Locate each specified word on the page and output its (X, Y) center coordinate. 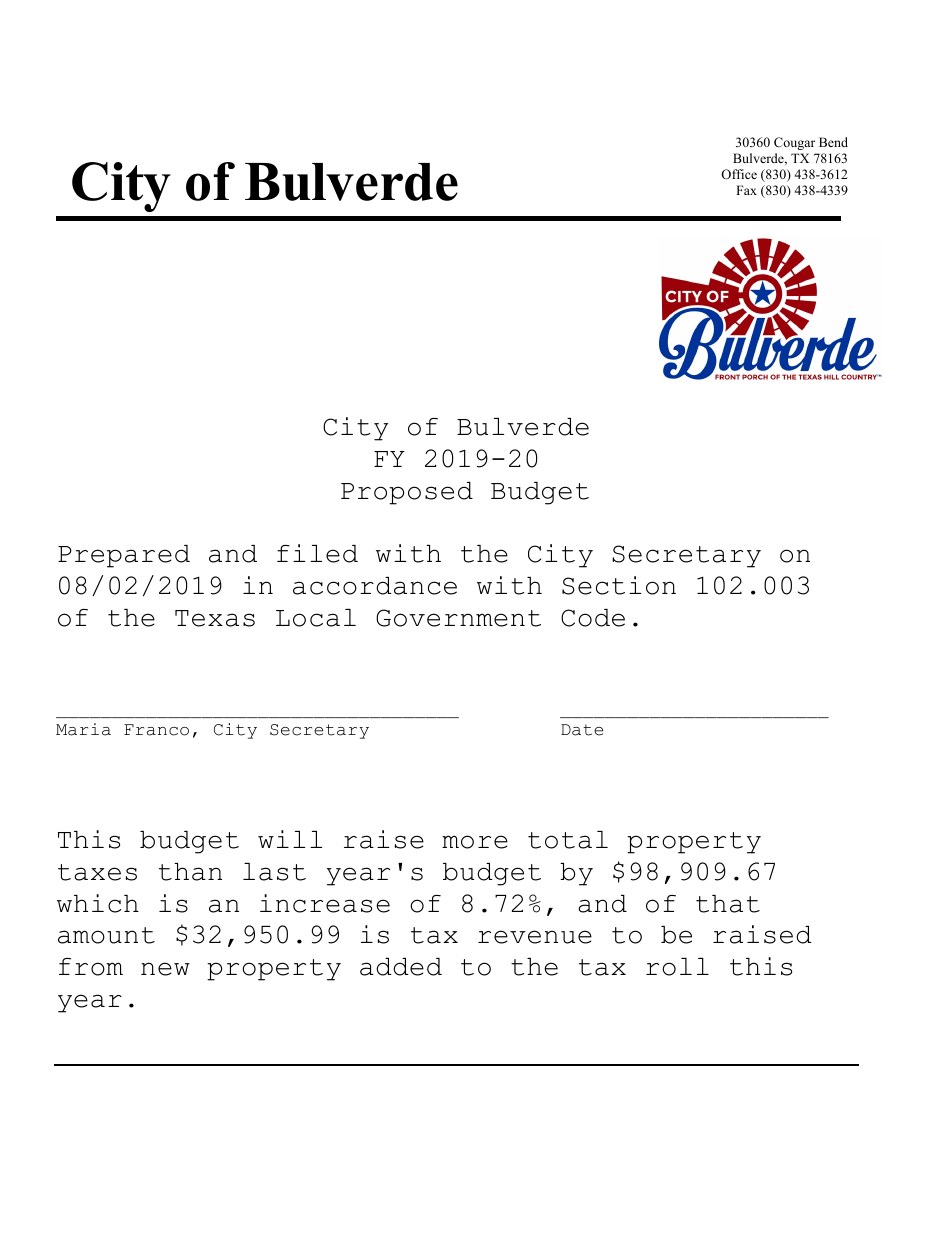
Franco (156, 730)
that (728, 904)
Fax (746, 190)
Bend (833, 142)
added (401, 967)
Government (458, 618)
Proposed (407, 493)
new (165, 969)
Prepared (124, 556)
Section (619, 585)
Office (739, 174)
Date (582, 730)
